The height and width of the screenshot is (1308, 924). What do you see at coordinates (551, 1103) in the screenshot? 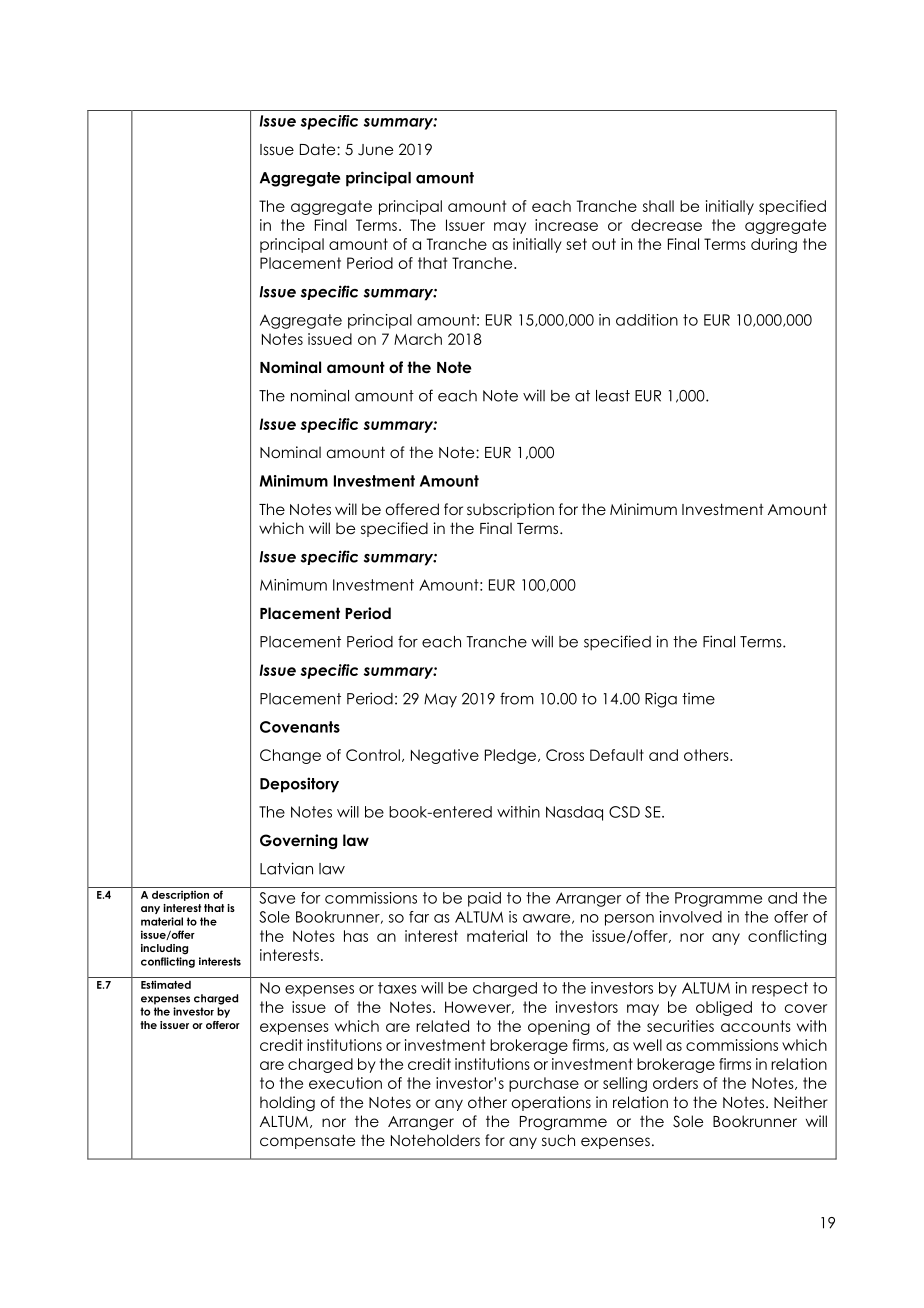
I see `operations` at bounding box center [551, 1103].
